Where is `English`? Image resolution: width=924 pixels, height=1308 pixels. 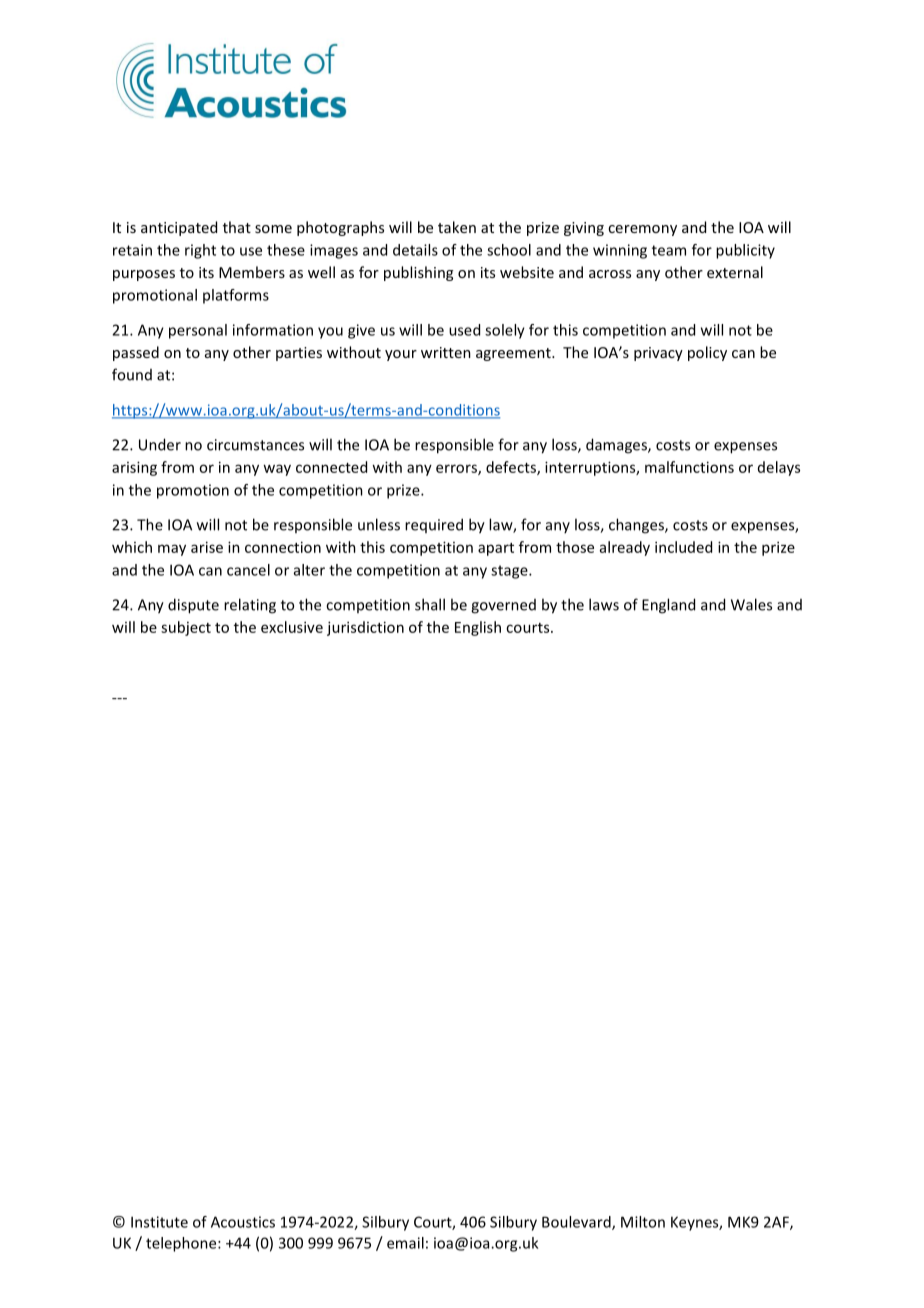 English is located at coordinates (478, 628).
